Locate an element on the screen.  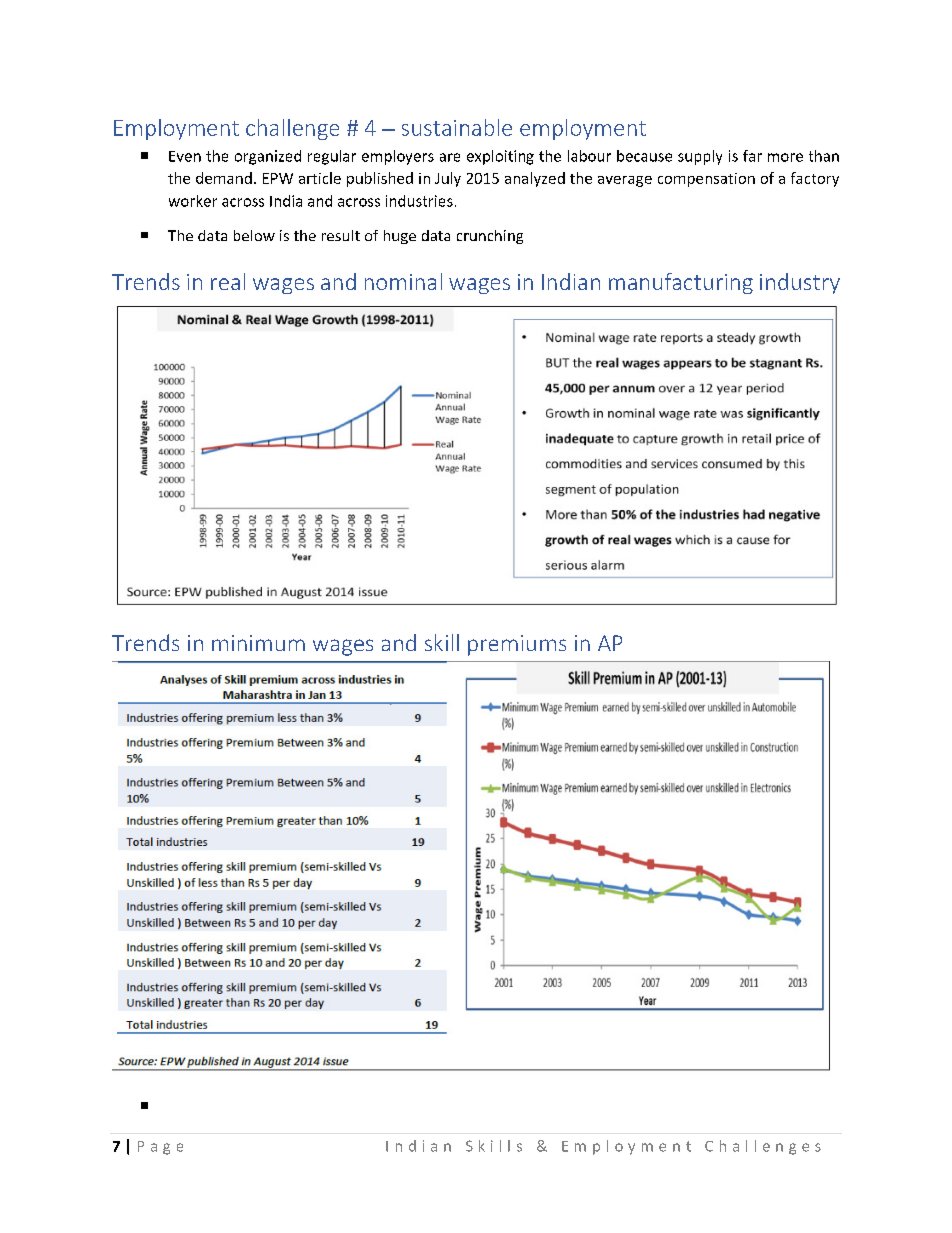
organized is located at coordinates (268, 157).
